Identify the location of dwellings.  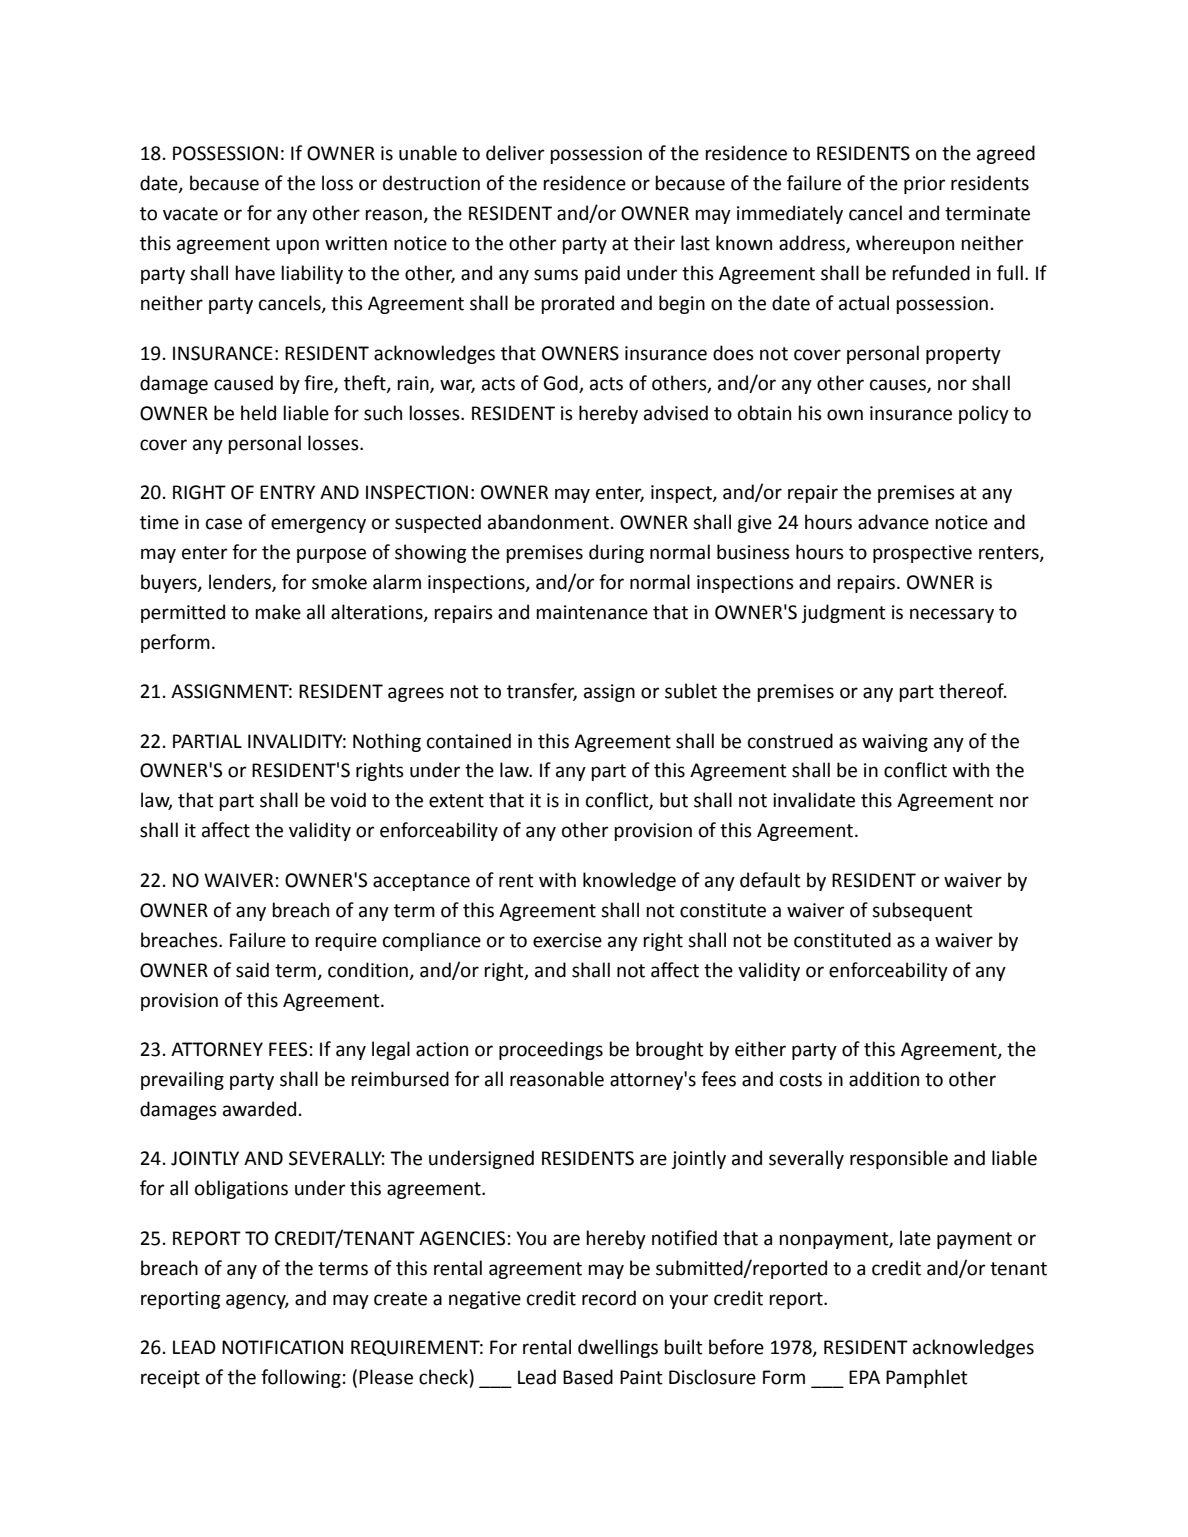
(618, 1348).
